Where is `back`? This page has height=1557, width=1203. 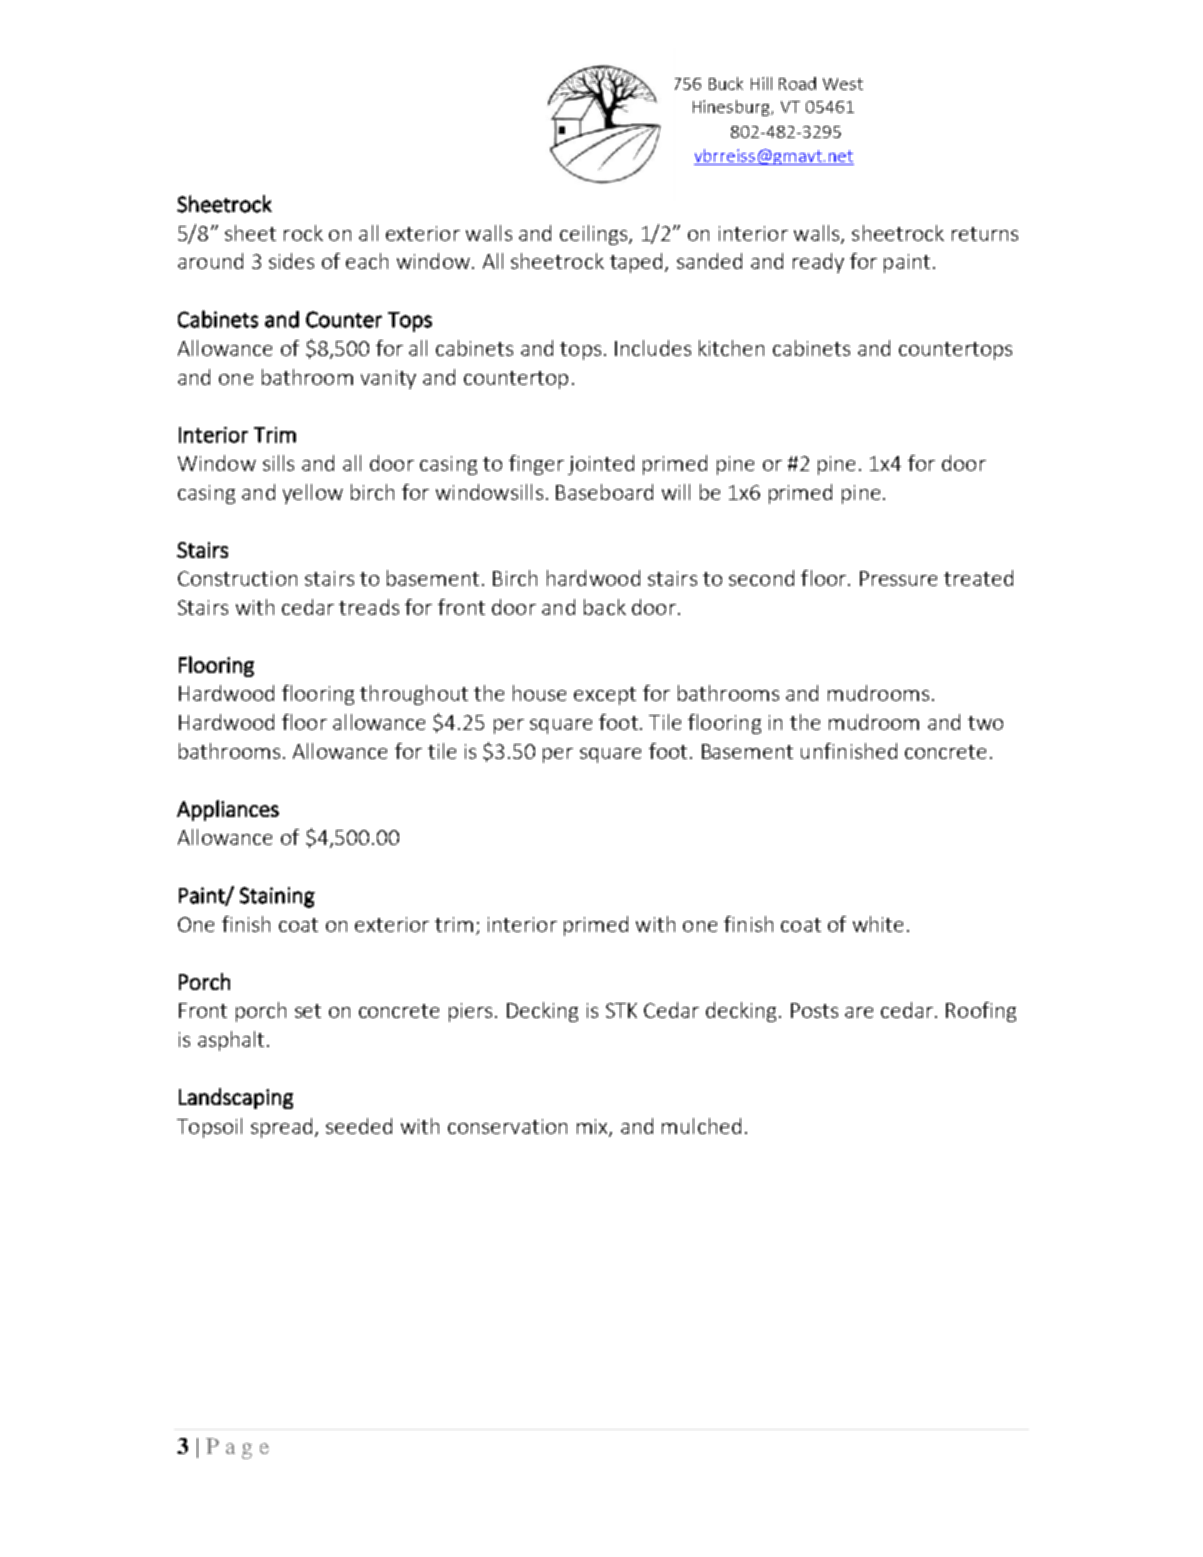
back is located at coordinates (605, 607).
